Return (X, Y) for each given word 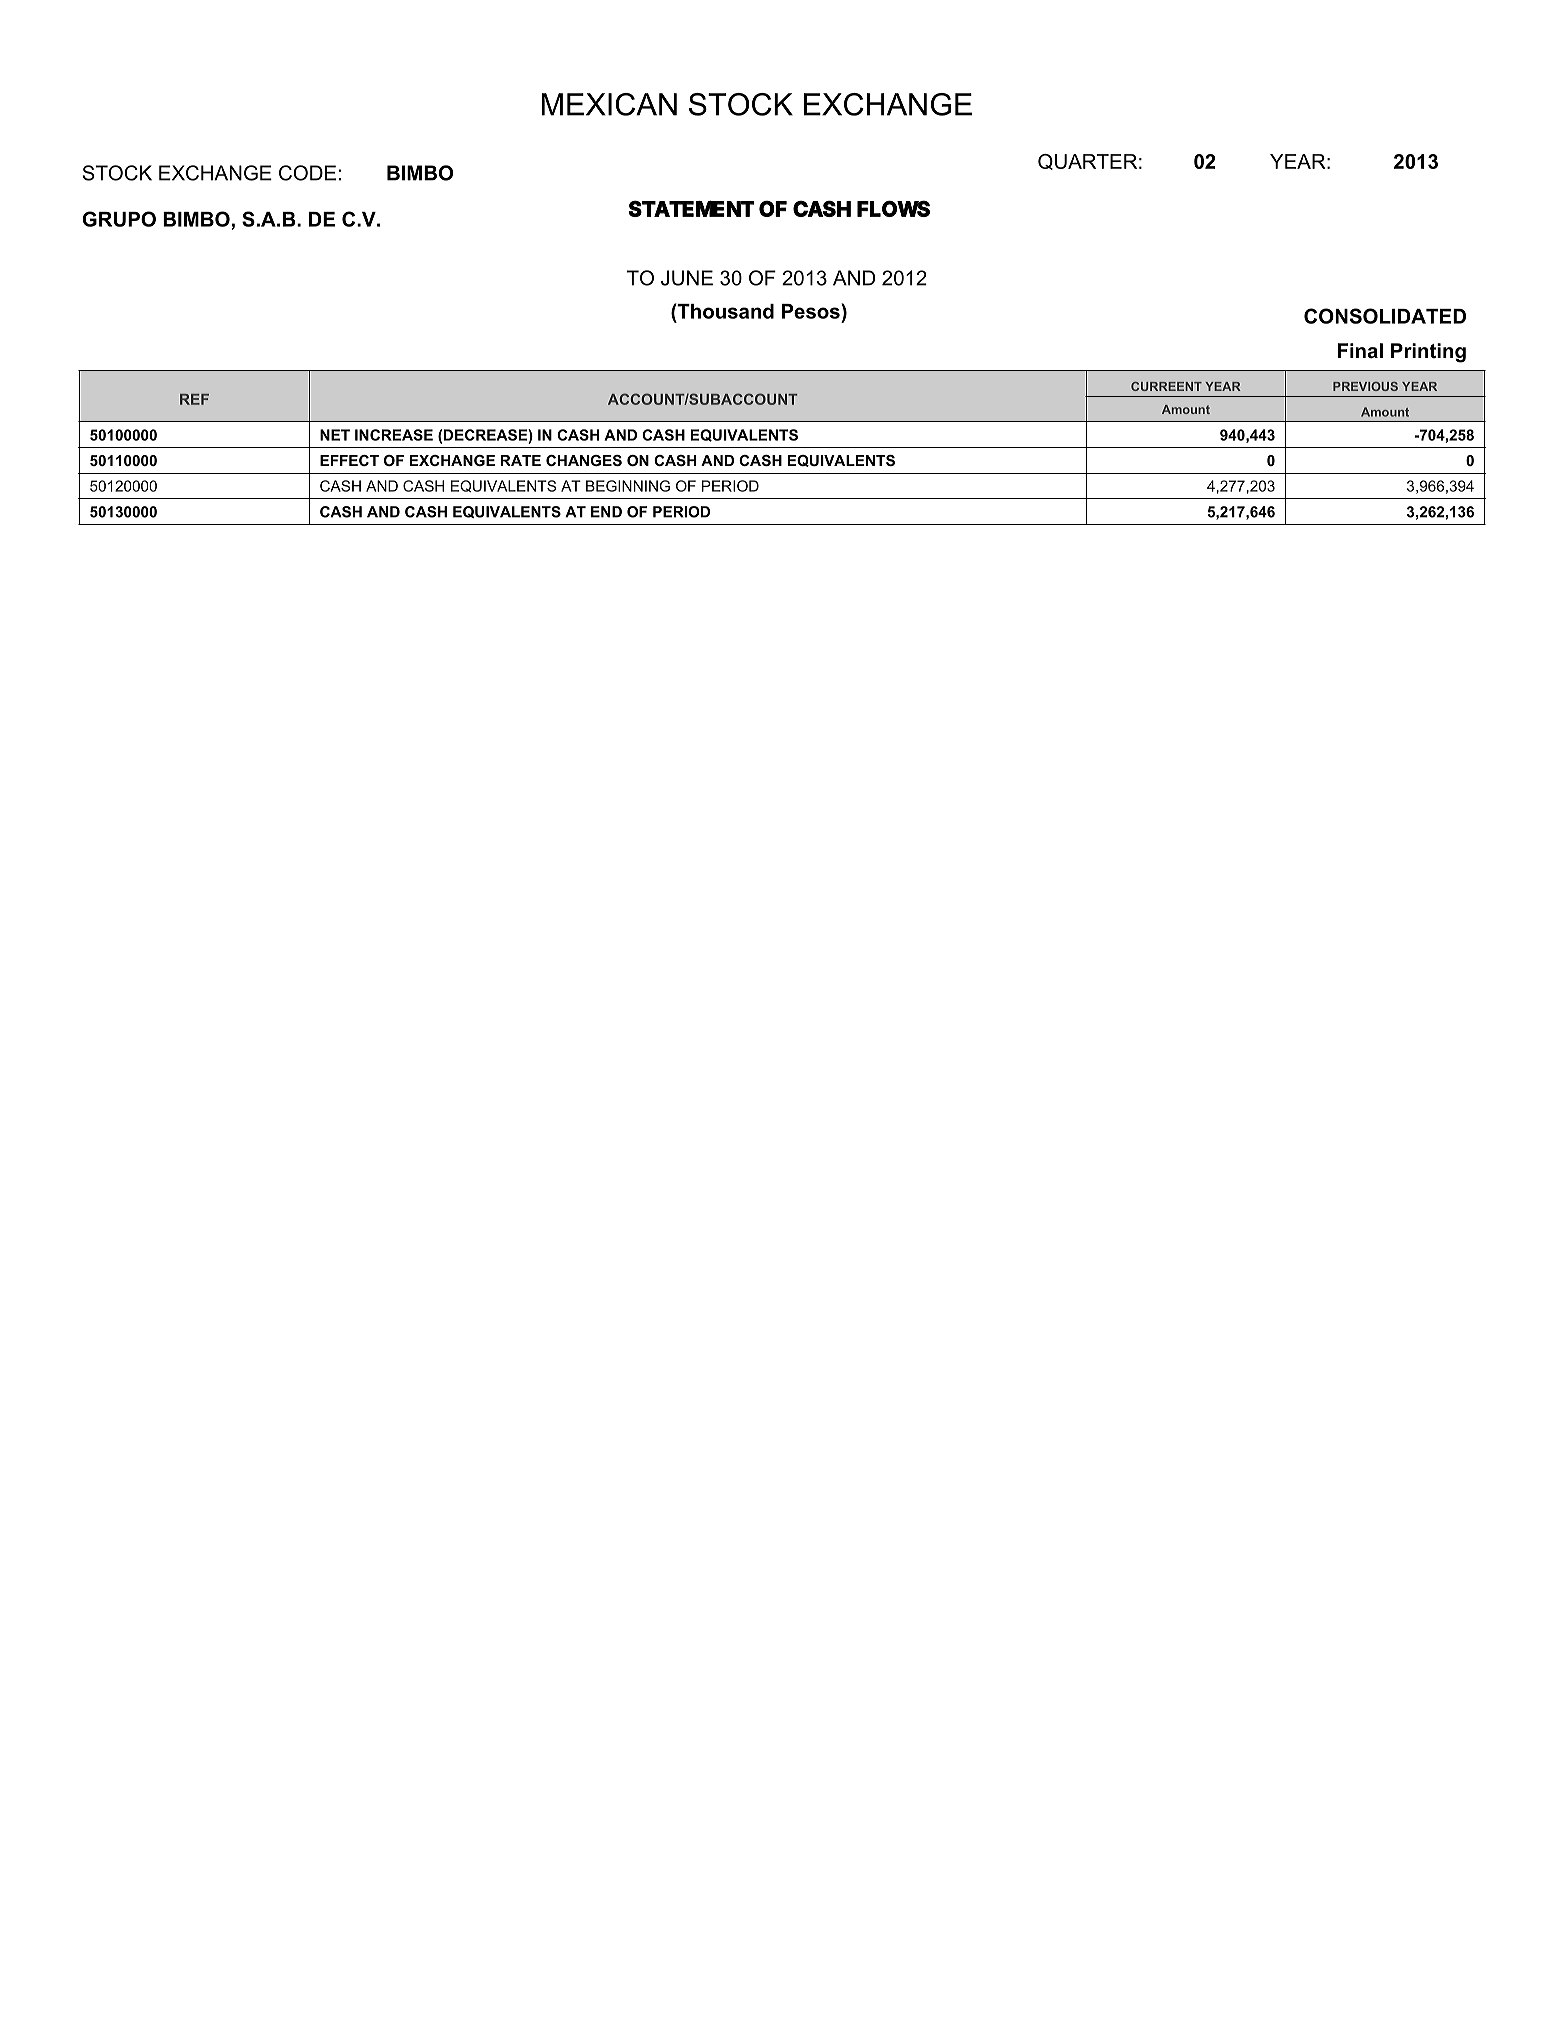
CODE (307, 173)
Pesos (812, 311)
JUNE (687, 278)
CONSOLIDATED (1385, 316)
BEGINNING (628, 486)
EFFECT (349, 460)
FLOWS (893, 208)
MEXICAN (609, 104)
